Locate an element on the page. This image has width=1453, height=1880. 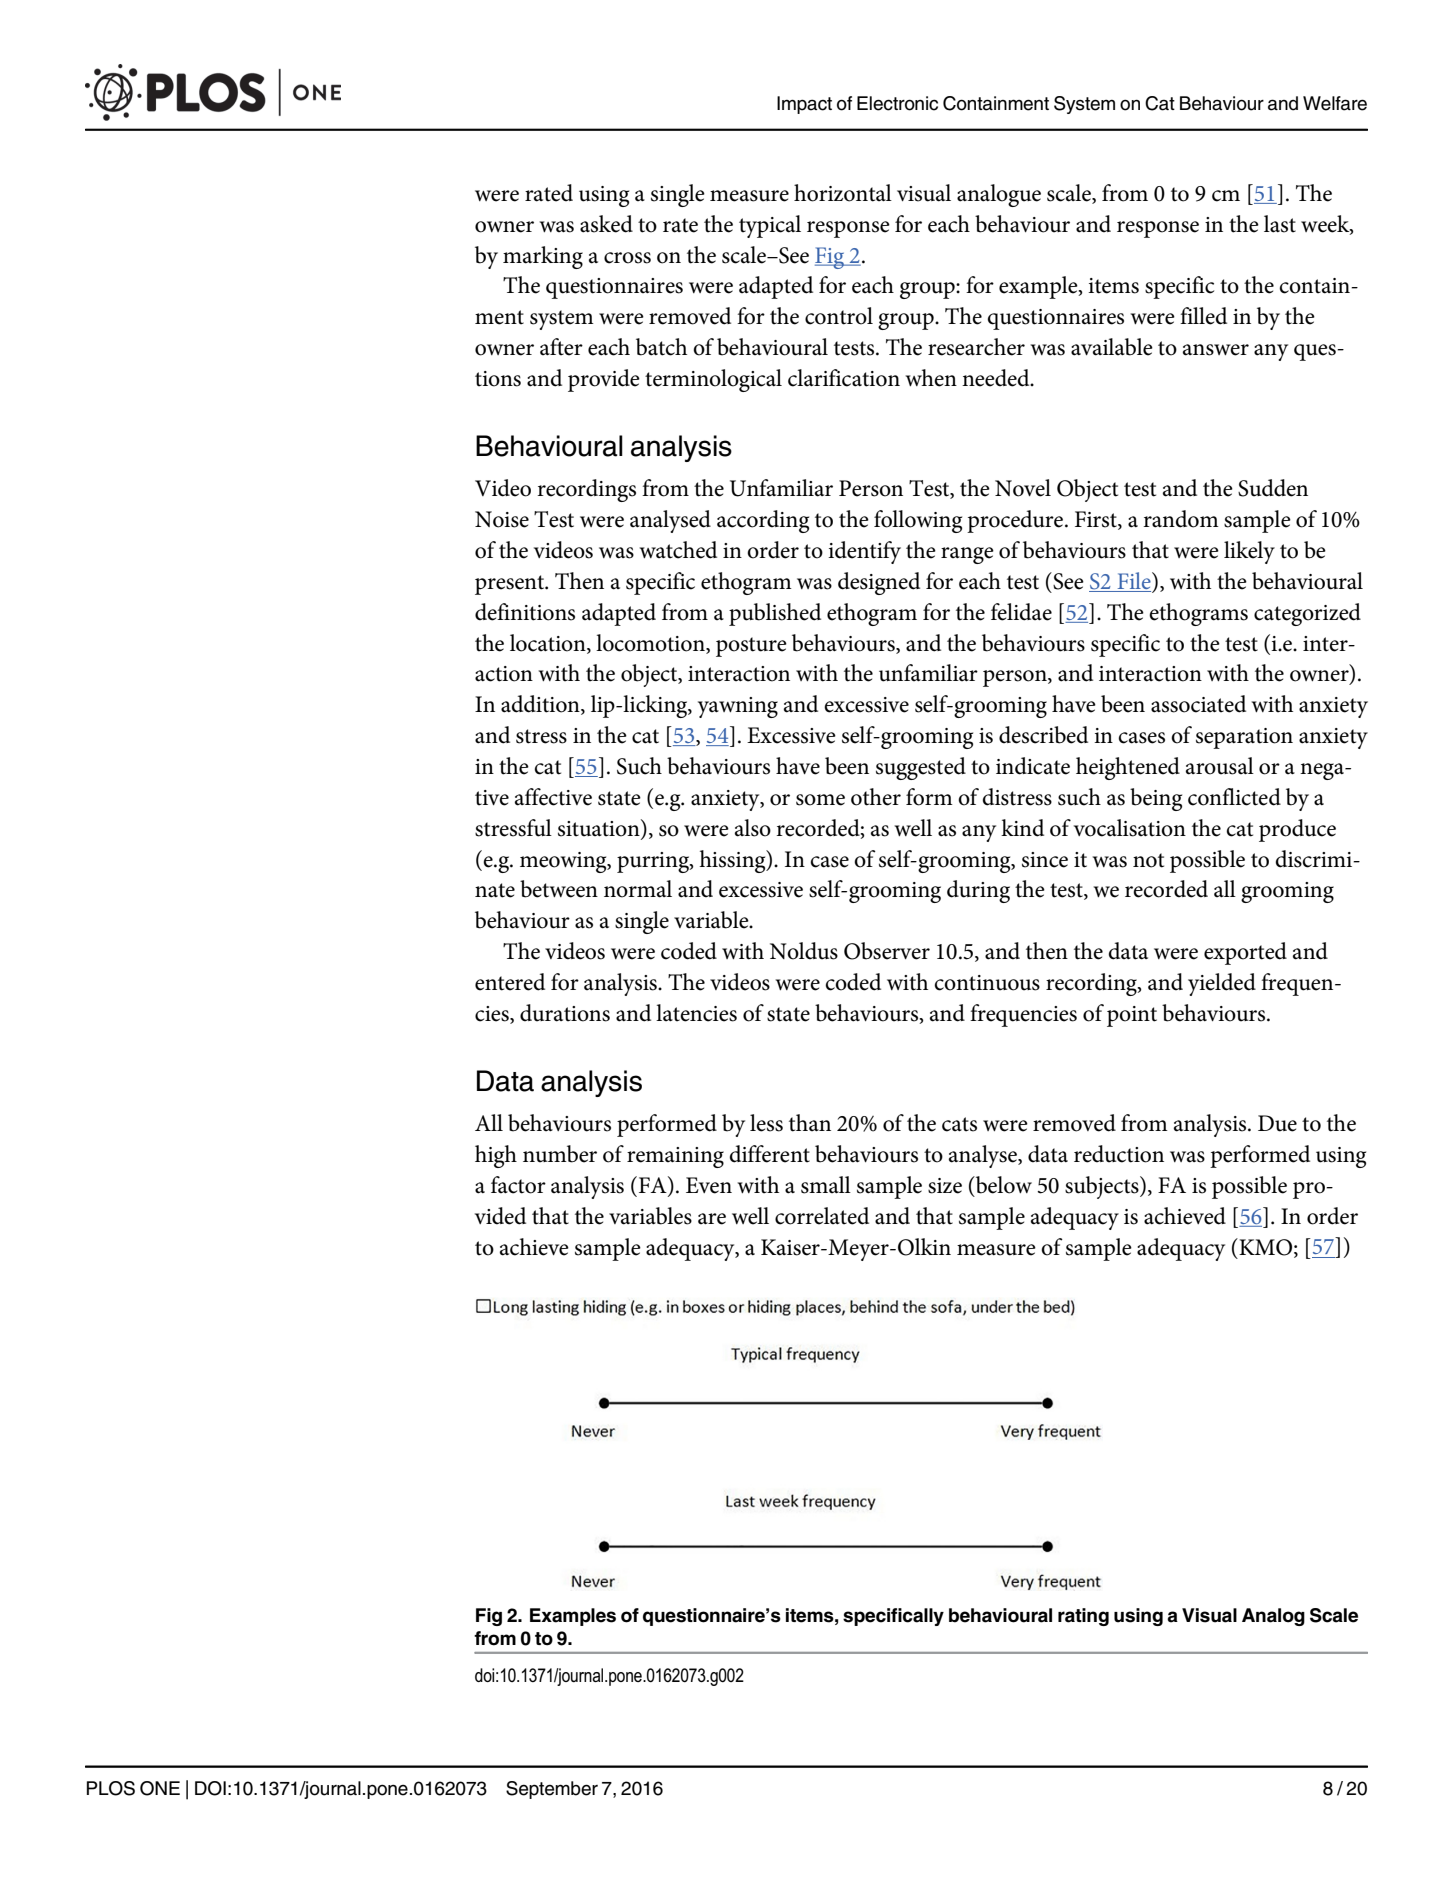
less is located at coordinates (766, 1123).
